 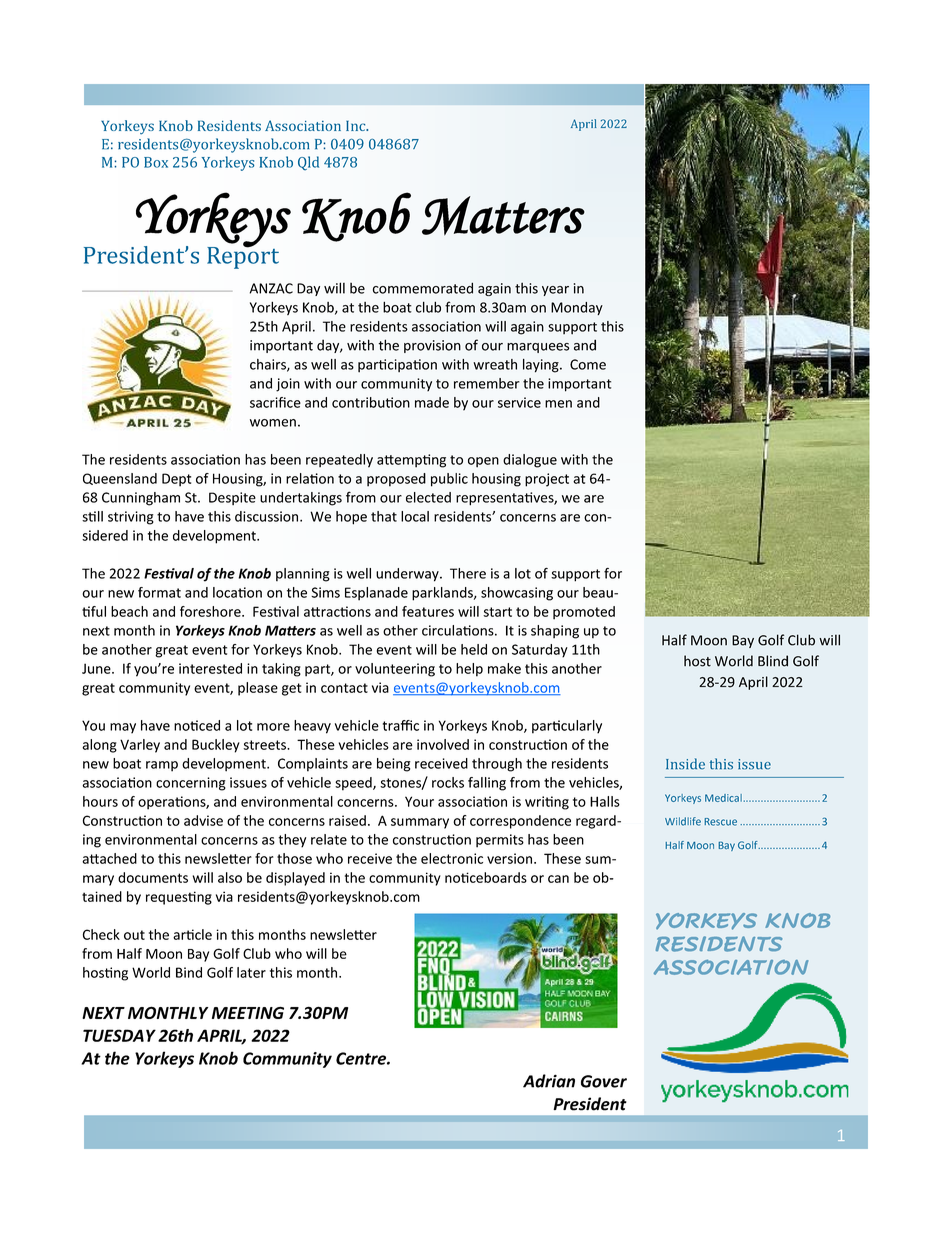 I want to click on Come, so click(x=588, y=364).
